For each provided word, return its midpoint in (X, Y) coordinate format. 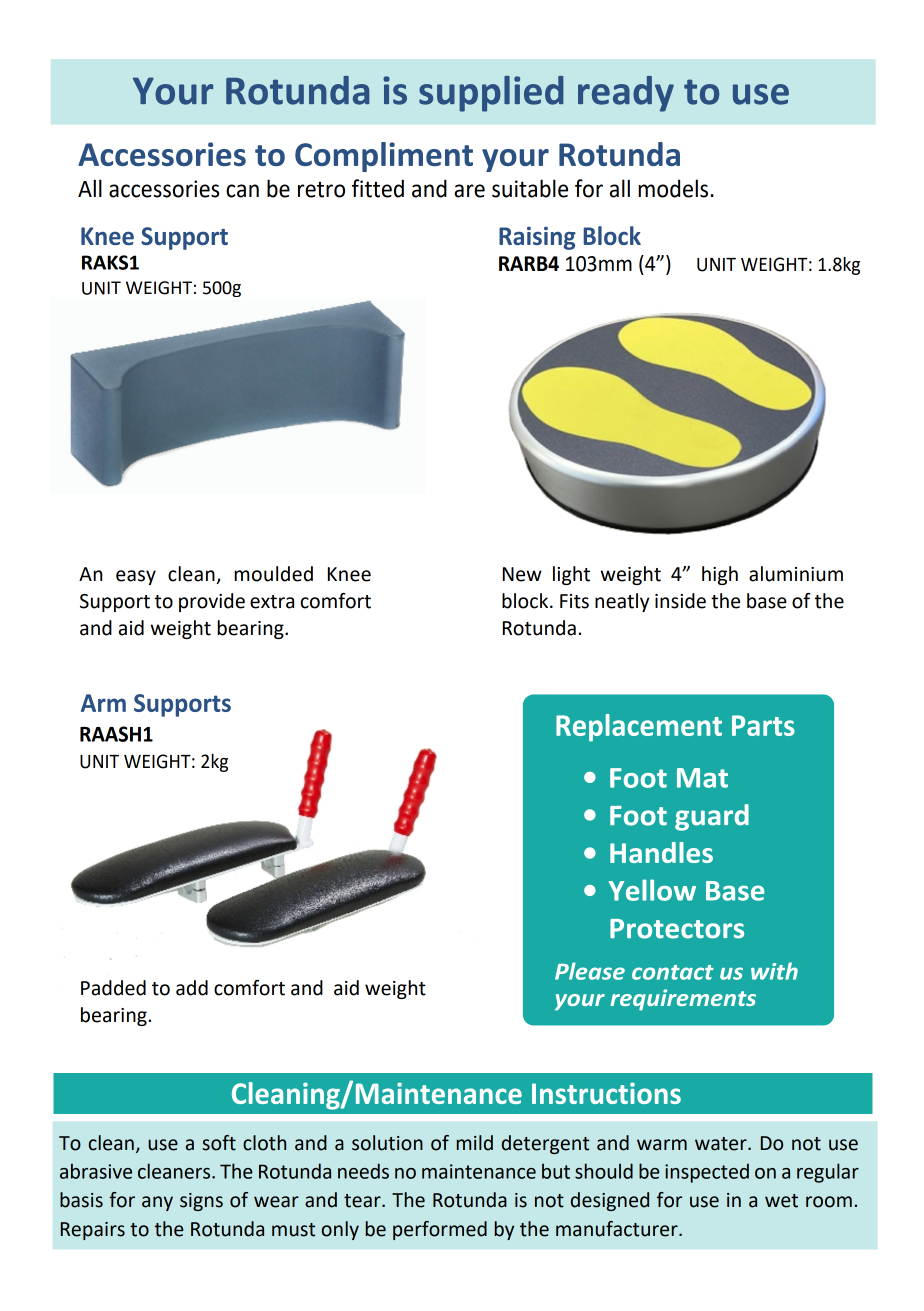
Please (590, 971)
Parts (763, 725)
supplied (491, 94)
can (242, 191)
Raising (537, 238)
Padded (113, 988)
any (157, 1203)
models (674, 188)
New (522, 574)
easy (136, 577)
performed (440, 1230)
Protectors (677, 929)
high (720, 575)
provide (212, 602)
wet (781, 1201)
